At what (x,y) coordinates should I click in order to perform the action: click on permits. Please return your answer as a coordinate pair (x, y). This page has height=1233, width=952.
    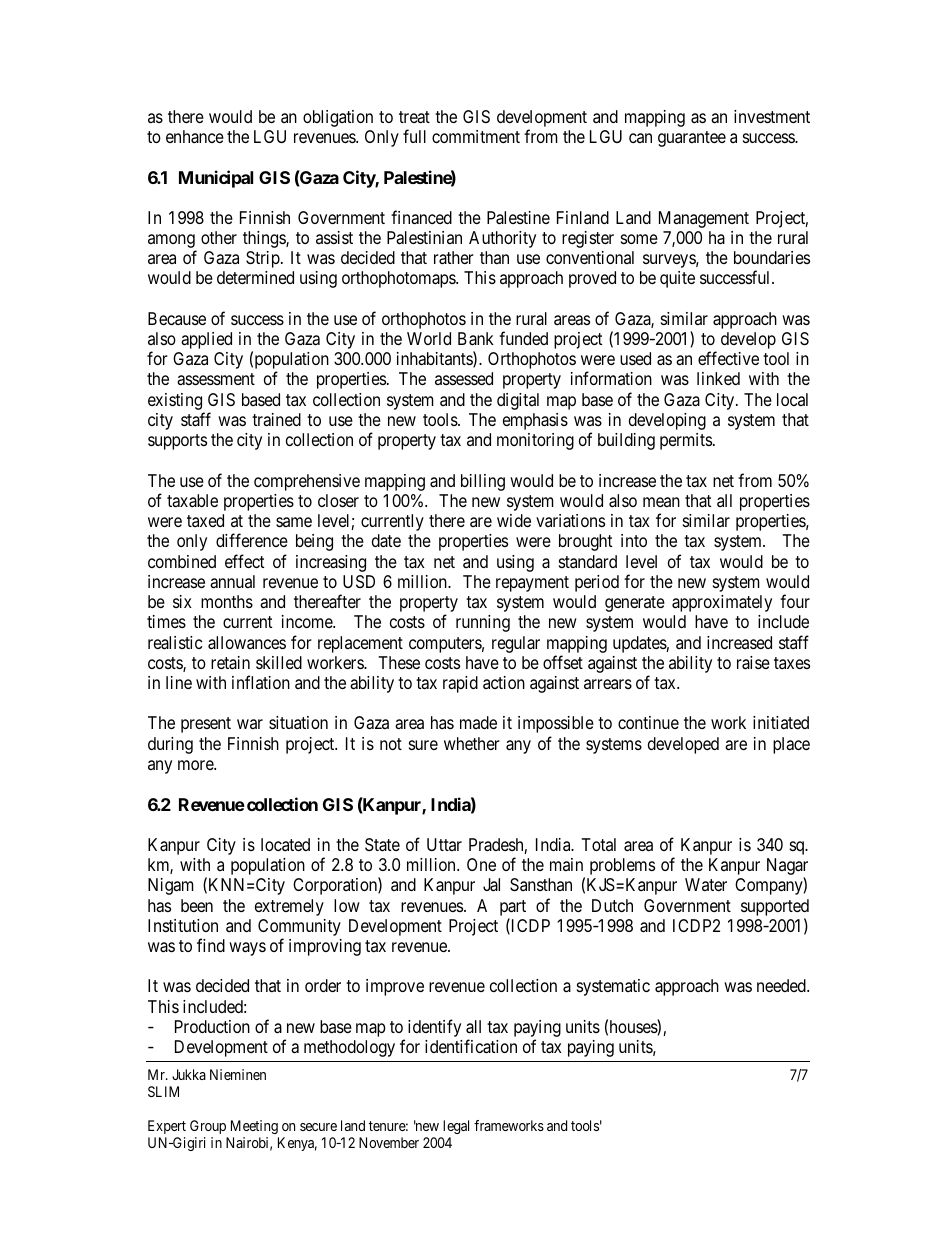
    Looking at the image, I should click on (686, 441).
